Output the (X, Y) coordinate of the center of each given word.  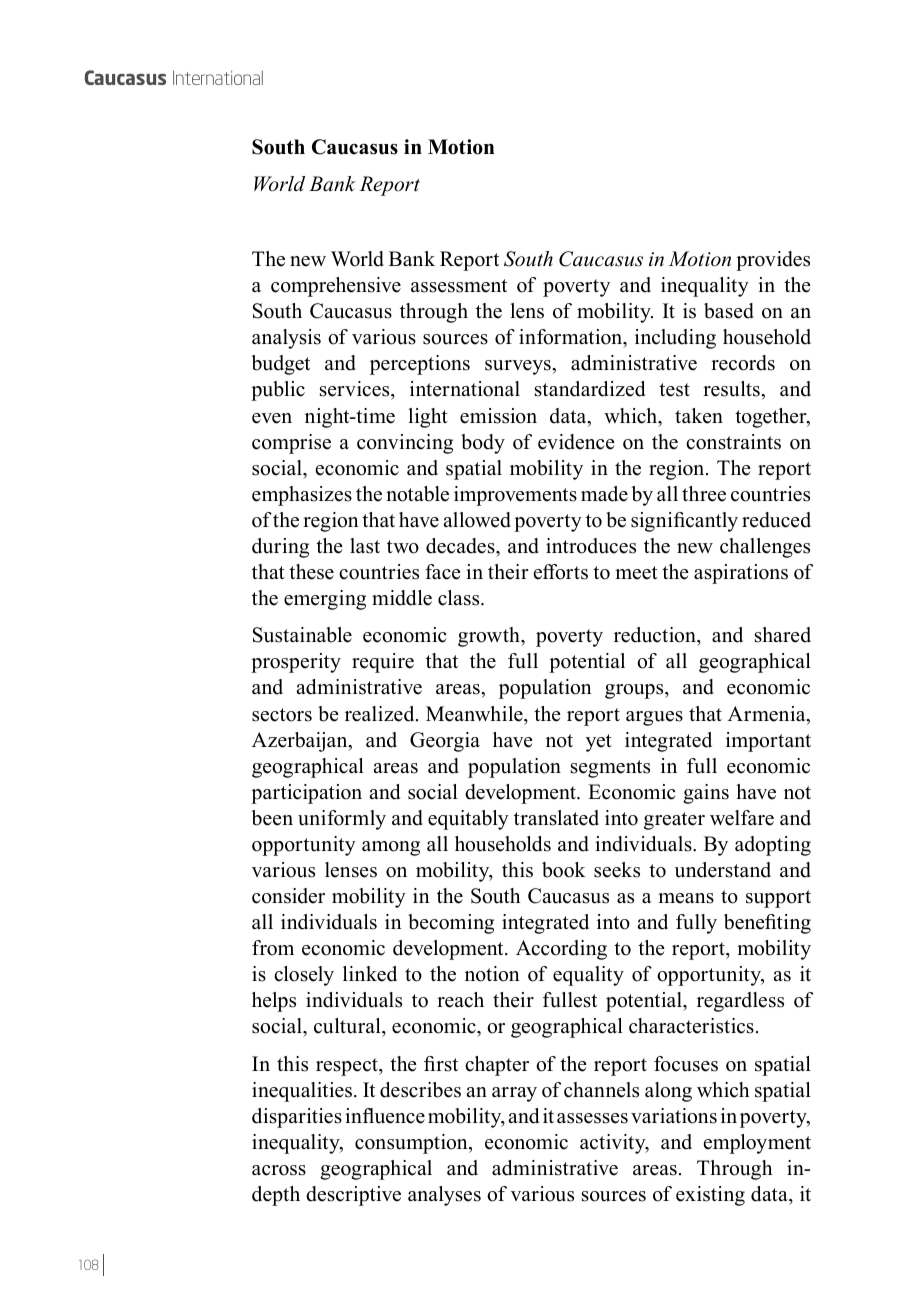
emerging (325, 600)
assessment (459, 286)
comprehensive (336, 287)
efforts (561, 572)
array (514, 1094)
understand (722, 870)
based (729, 311)
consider (288, 896)
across (279, 1170)
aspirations (741, 574)
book (564, 870)
